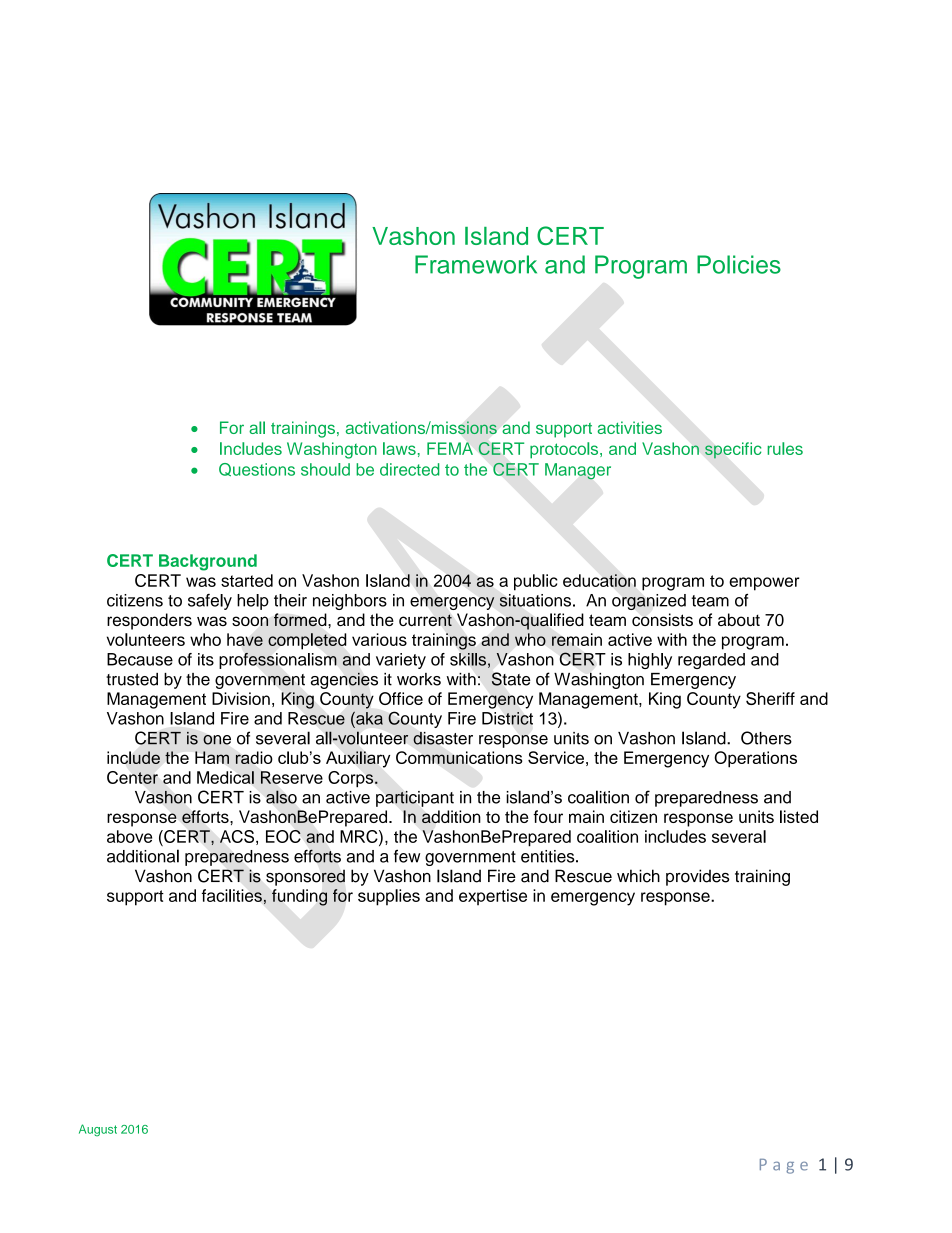 The width and height of the screenshot is (952, 1233). What do you see at coordinates (419, 679) in the screenshot?
I see `works` at bounding box center [419, 679].
